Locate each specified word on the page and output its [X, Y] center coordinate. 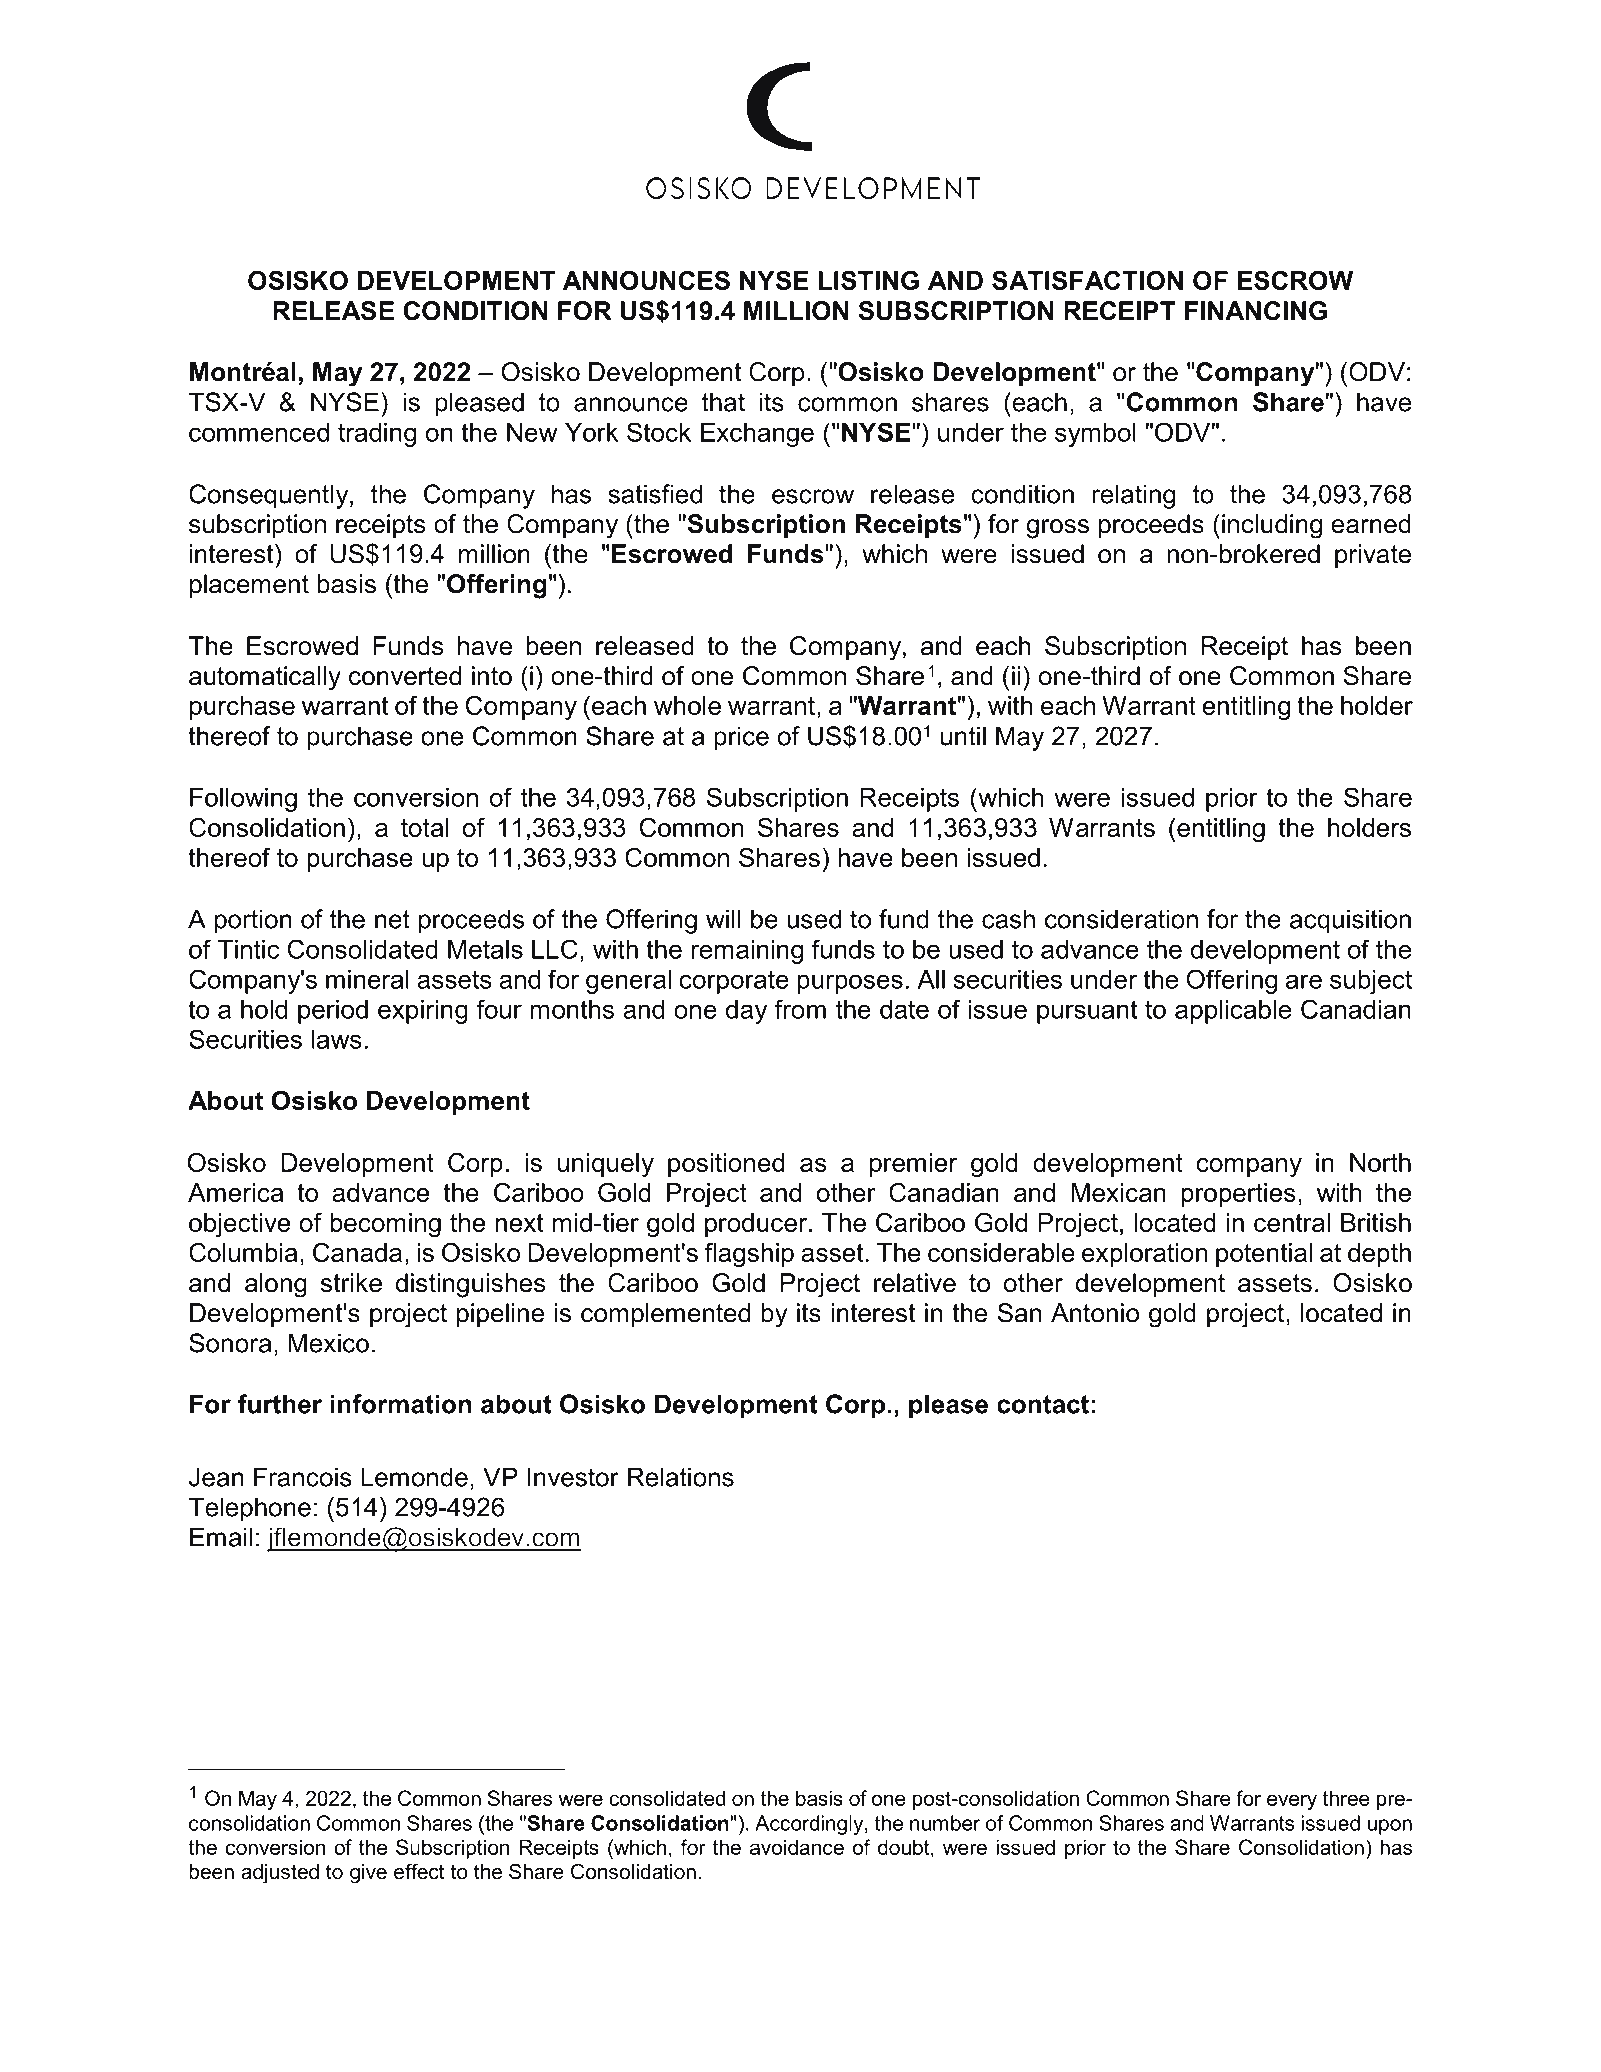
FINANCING [1256, 311]
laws [337, 1039]
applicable [1233, 1012]
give [368, 1874]
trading [377, 435]
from [800, 1009]
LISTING [868, 280]
